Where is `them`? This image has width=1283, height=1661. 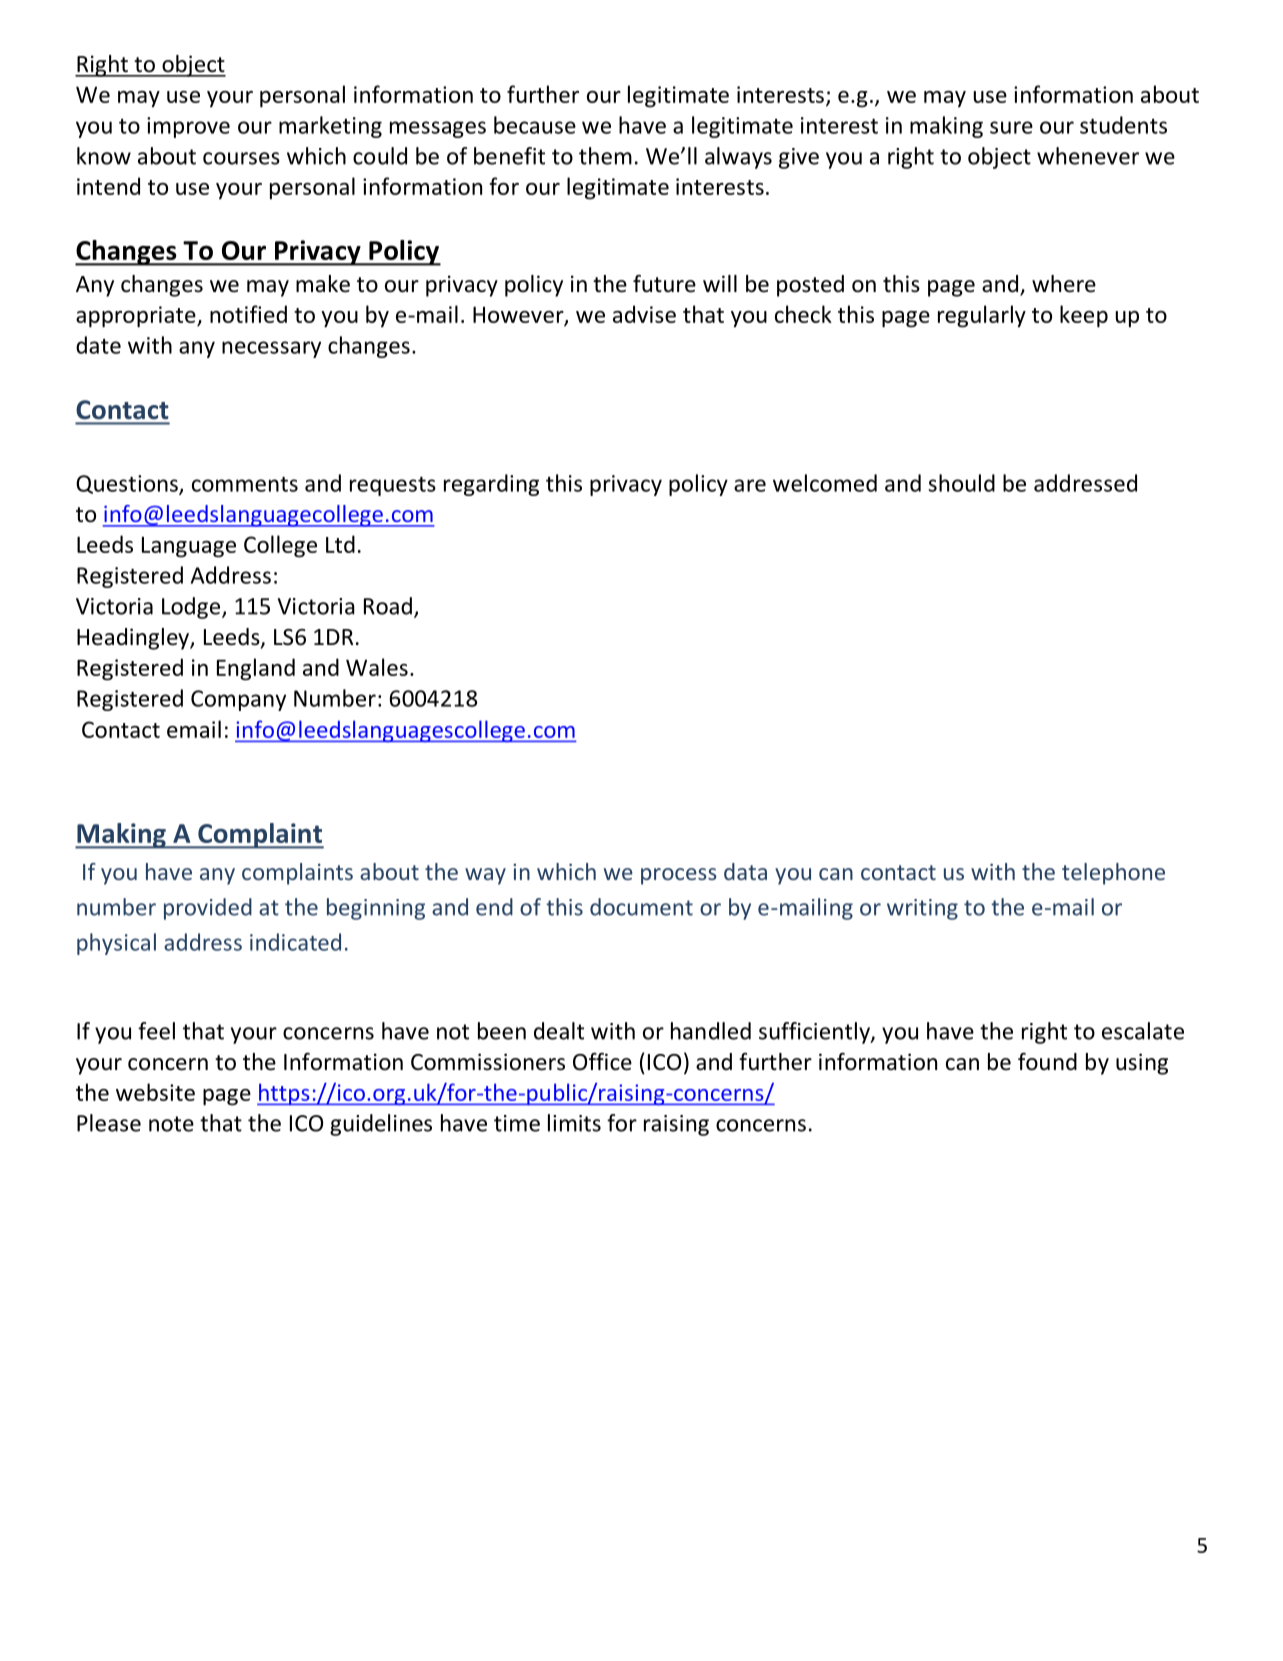
them is located at coordinates (605, 156).
